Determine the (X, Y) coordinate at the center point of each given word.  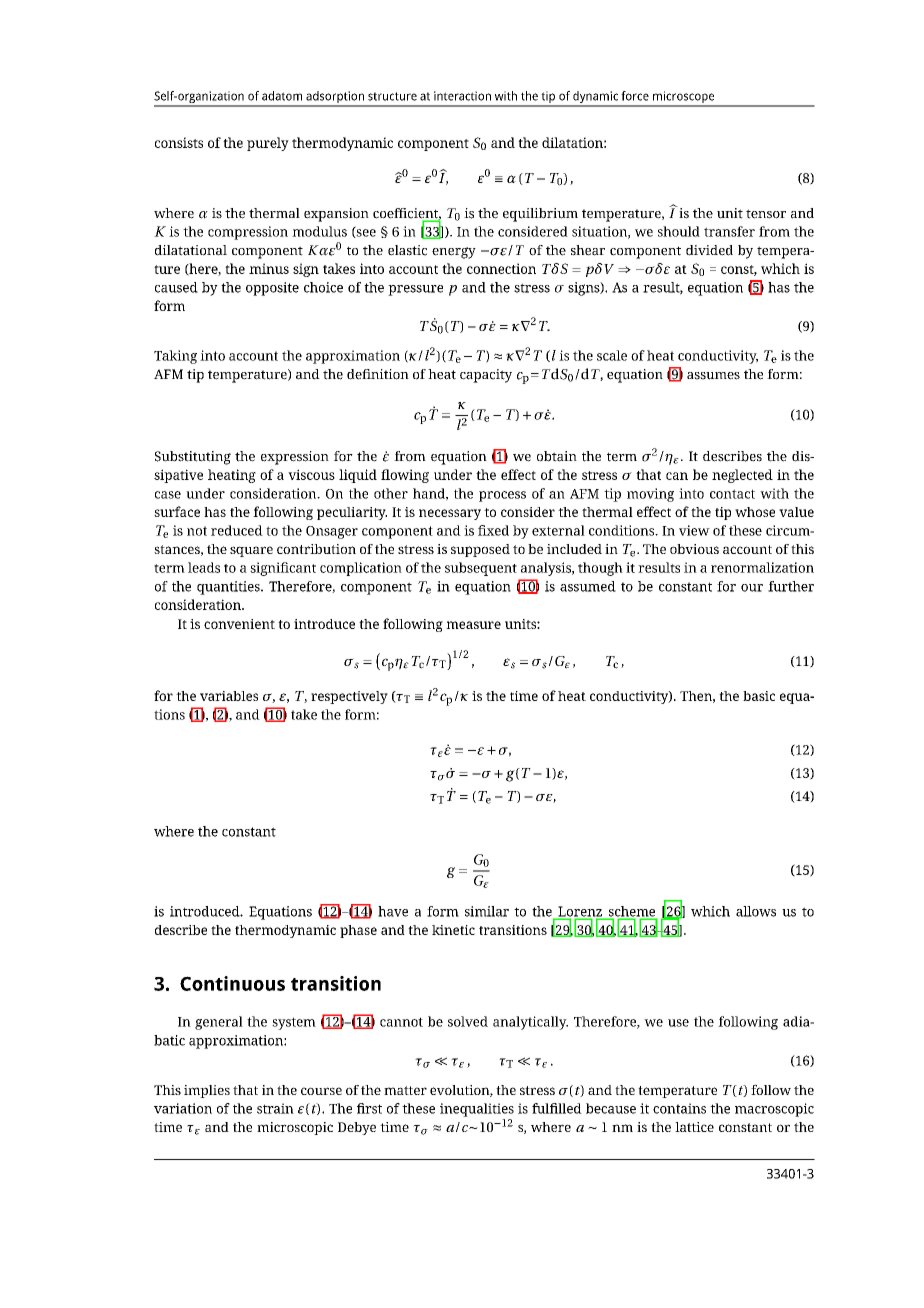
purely (268, 144)
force (635, 96)
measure (473, 625)
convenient (239, 624)
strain (275, 1108)
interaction (462, 96)
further (791, 586)
